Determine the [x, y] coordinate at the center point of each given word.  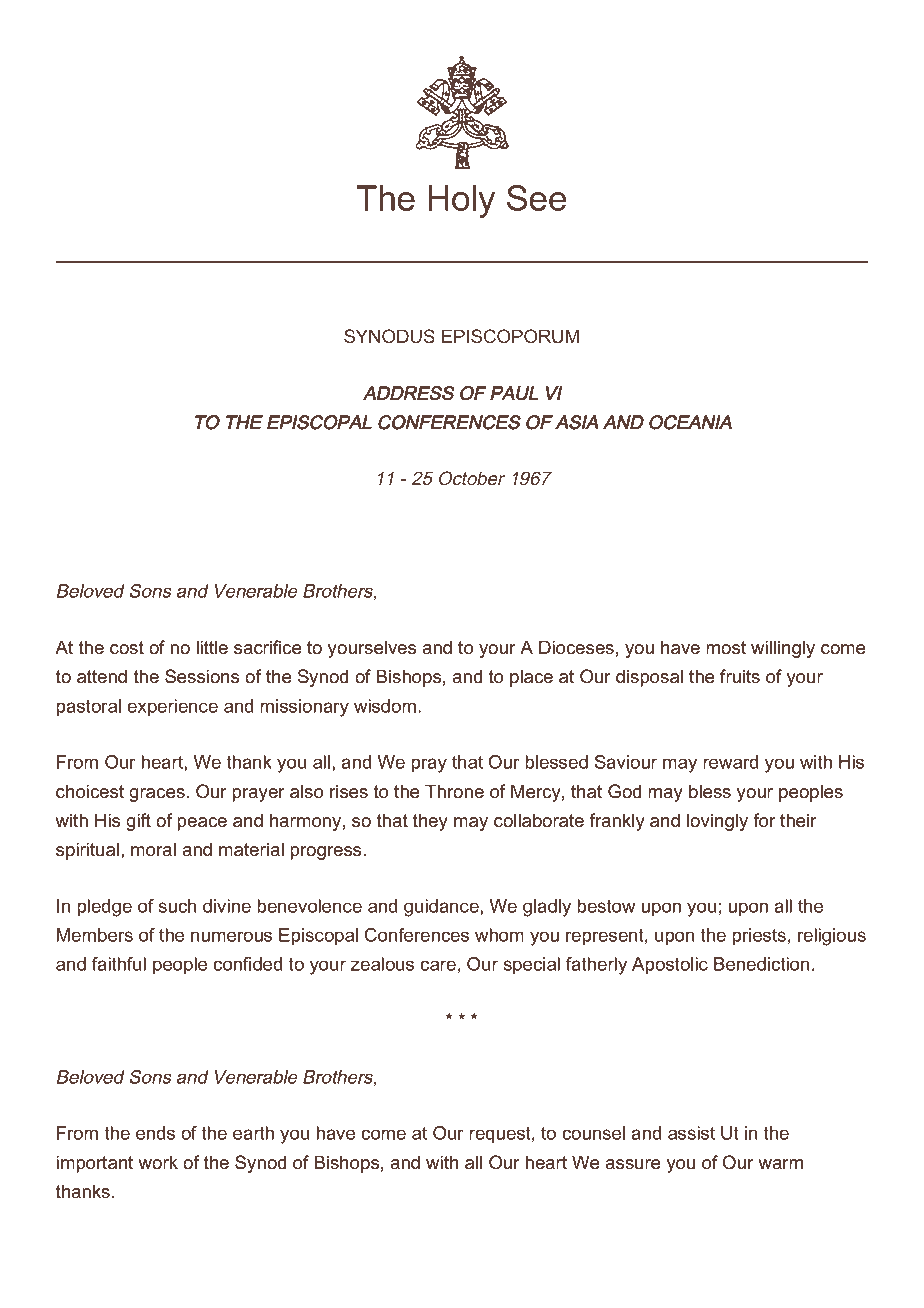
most [726, 648]
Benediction [761, 964]
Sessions [202, 676]
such [177, 906]
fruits [740, 676]
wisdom [386, 706]
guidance [442, 908]
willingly [783, 649]
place [531, 678]
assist [691, 1133]
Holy [462, 201]
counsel [593, 1133]
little [212, 647]
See [536, 198]
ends [155, 1133]
